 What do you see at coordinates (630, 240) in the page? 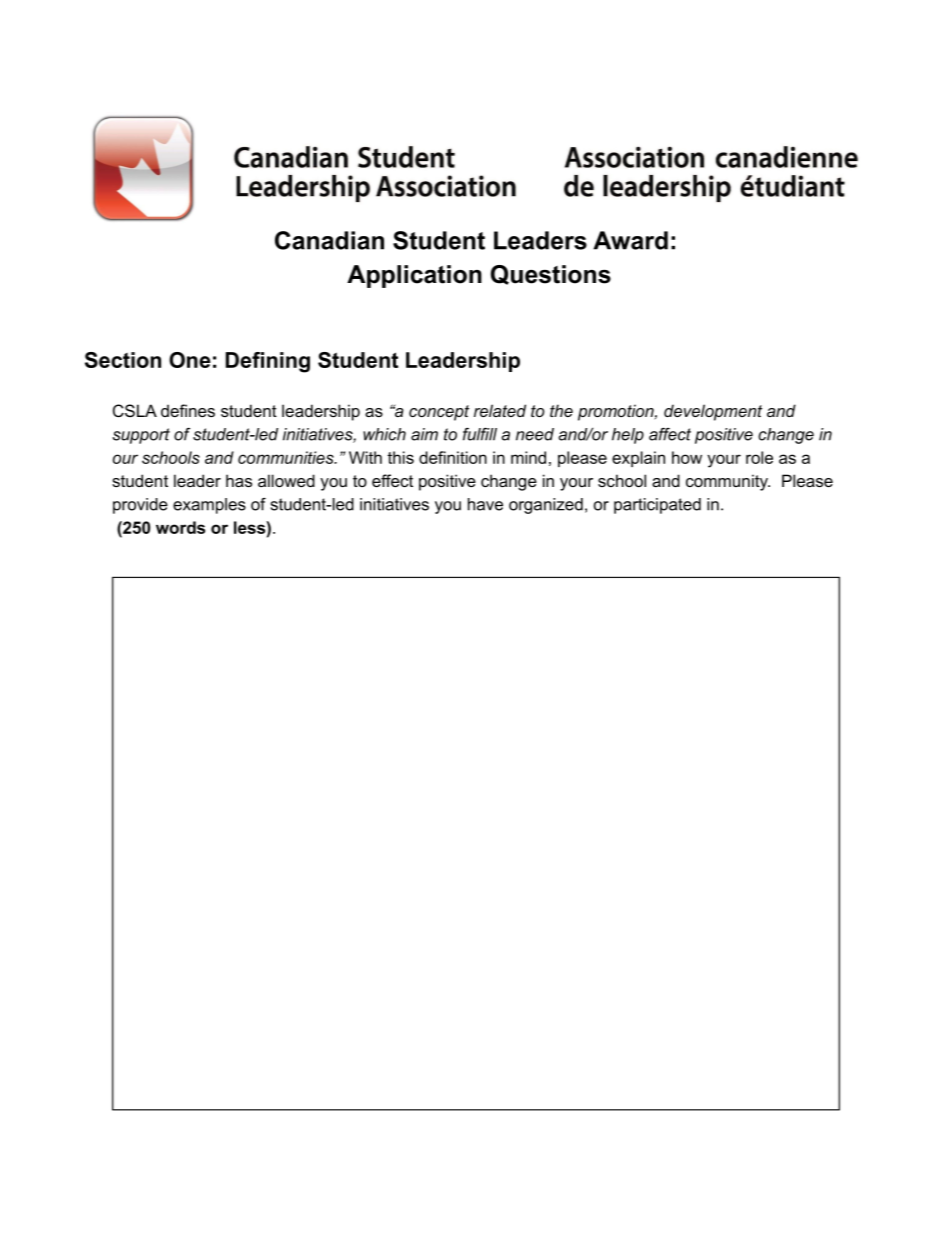
I see `Award` at bounding box center [630, 240].
